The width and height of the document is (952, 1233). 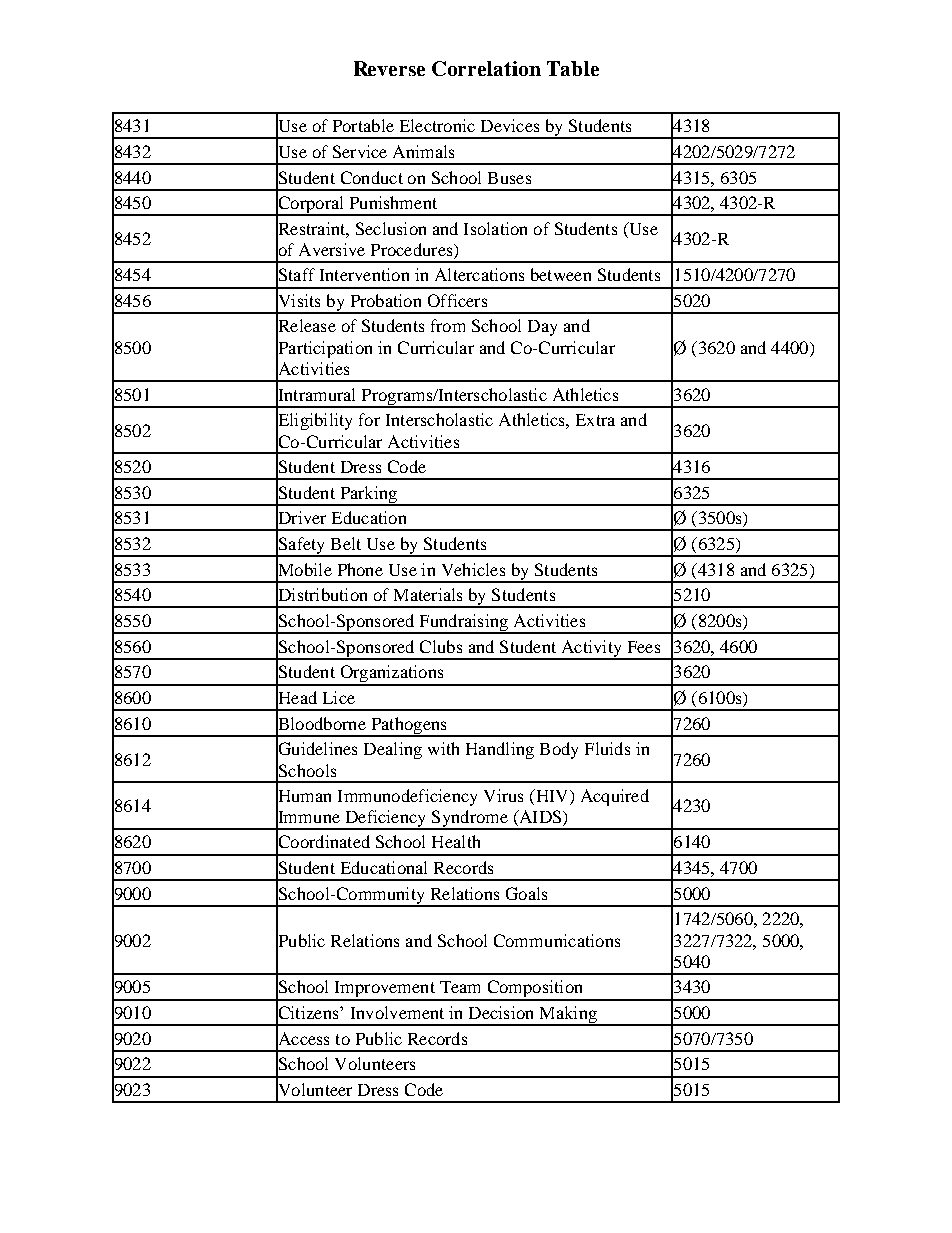 What do you see at coordinates (384, 990) in the document?
I see `Improvement` at bounding box center [384, 990].
